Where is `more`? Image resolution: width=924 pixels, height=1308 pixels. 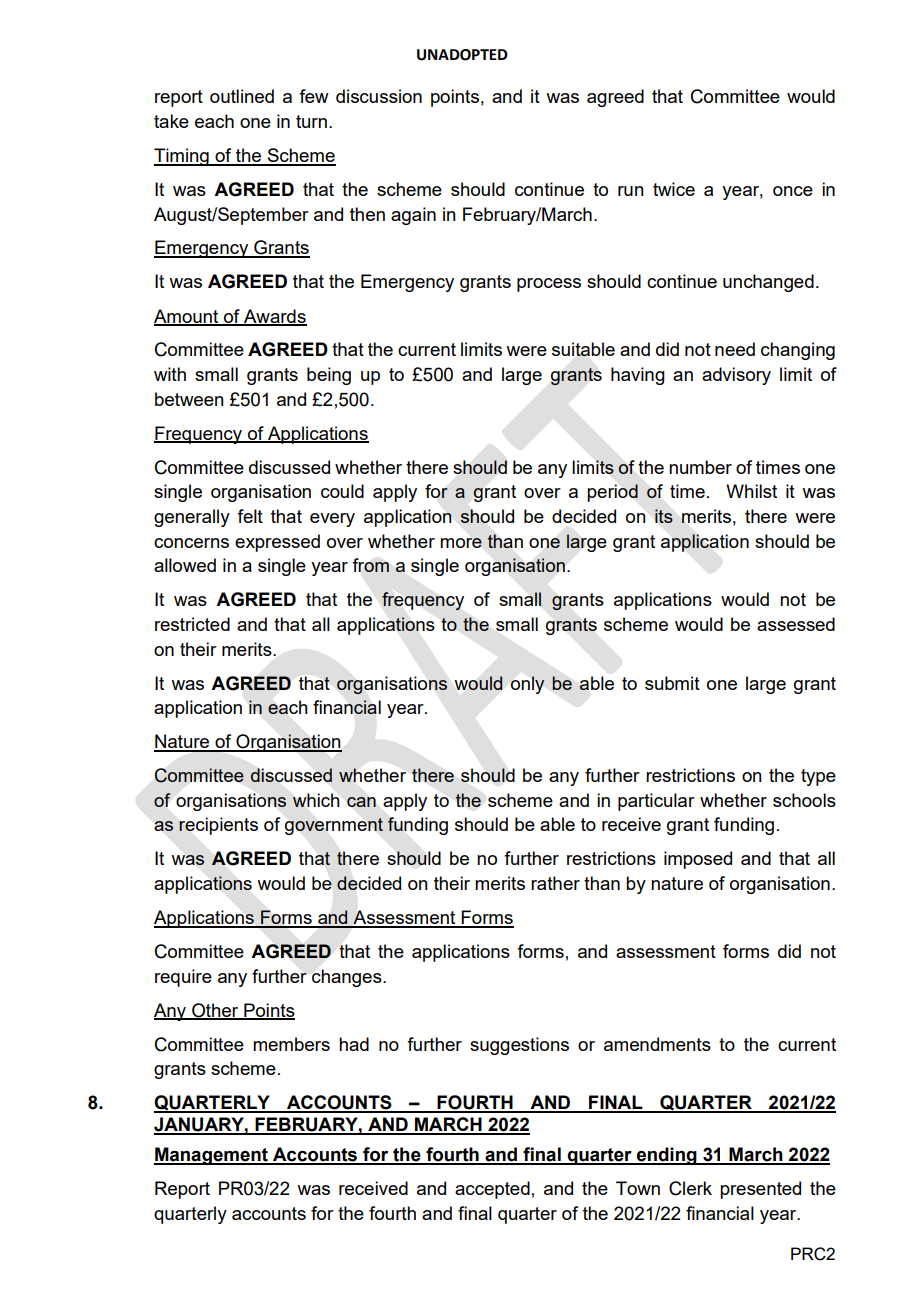
more is located at coordinates (461, 543).
